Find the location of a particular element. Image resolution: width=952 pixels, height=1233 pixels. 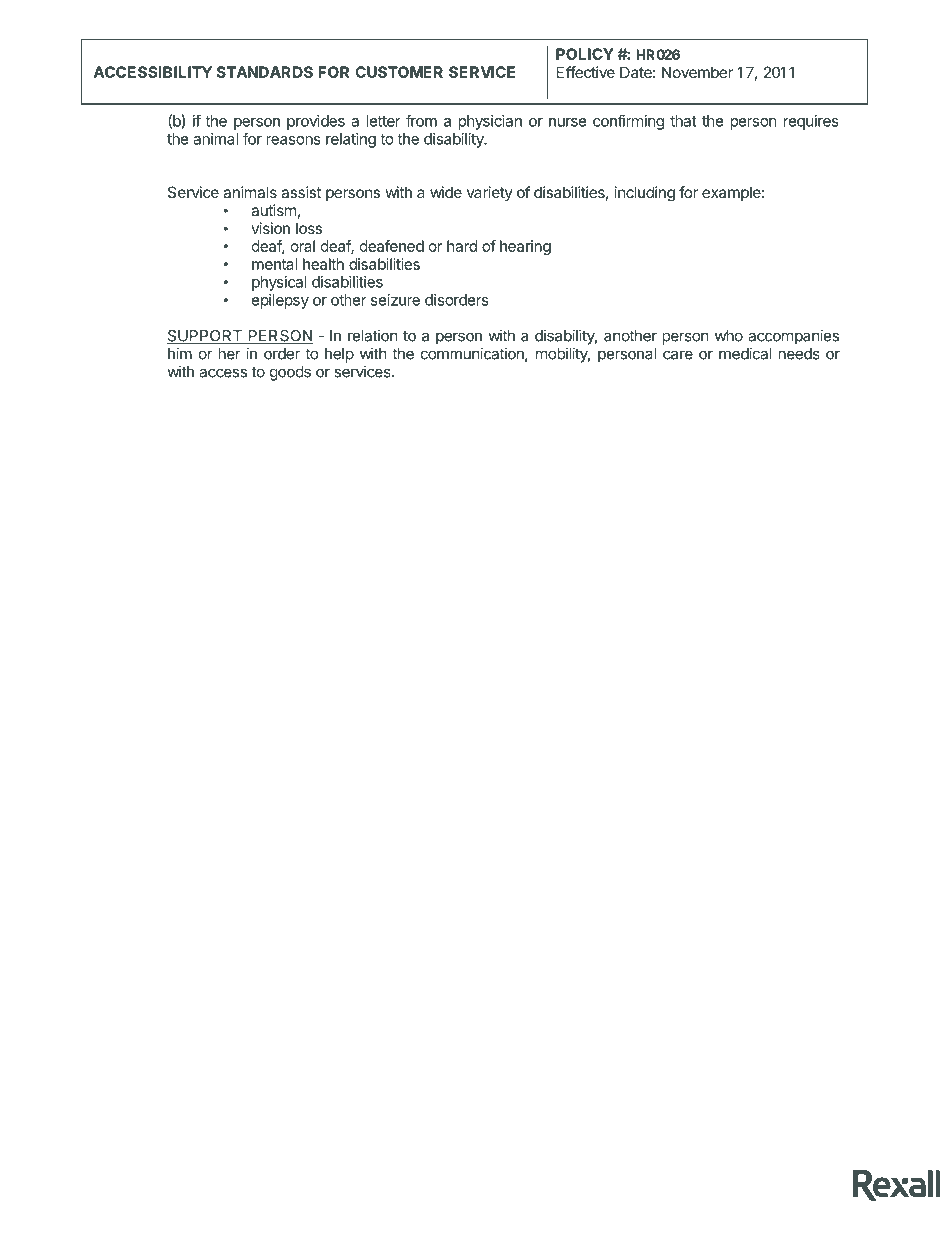

seizure is located at coordinates (395, 300).
